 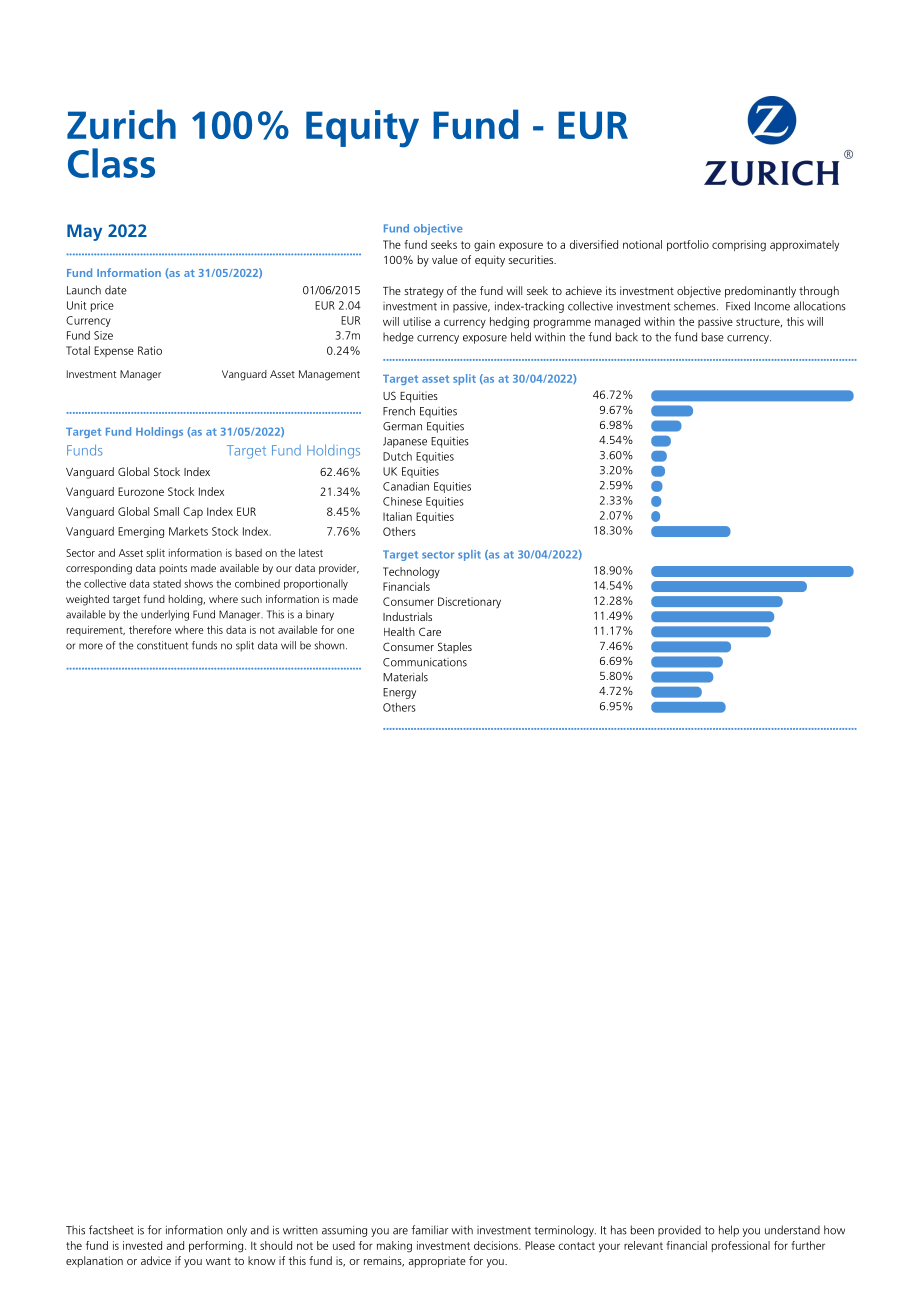 What do you see at coordinates (142, 1245) in the screenshot?
I see `invested` at bounding box center [142, 1245].
